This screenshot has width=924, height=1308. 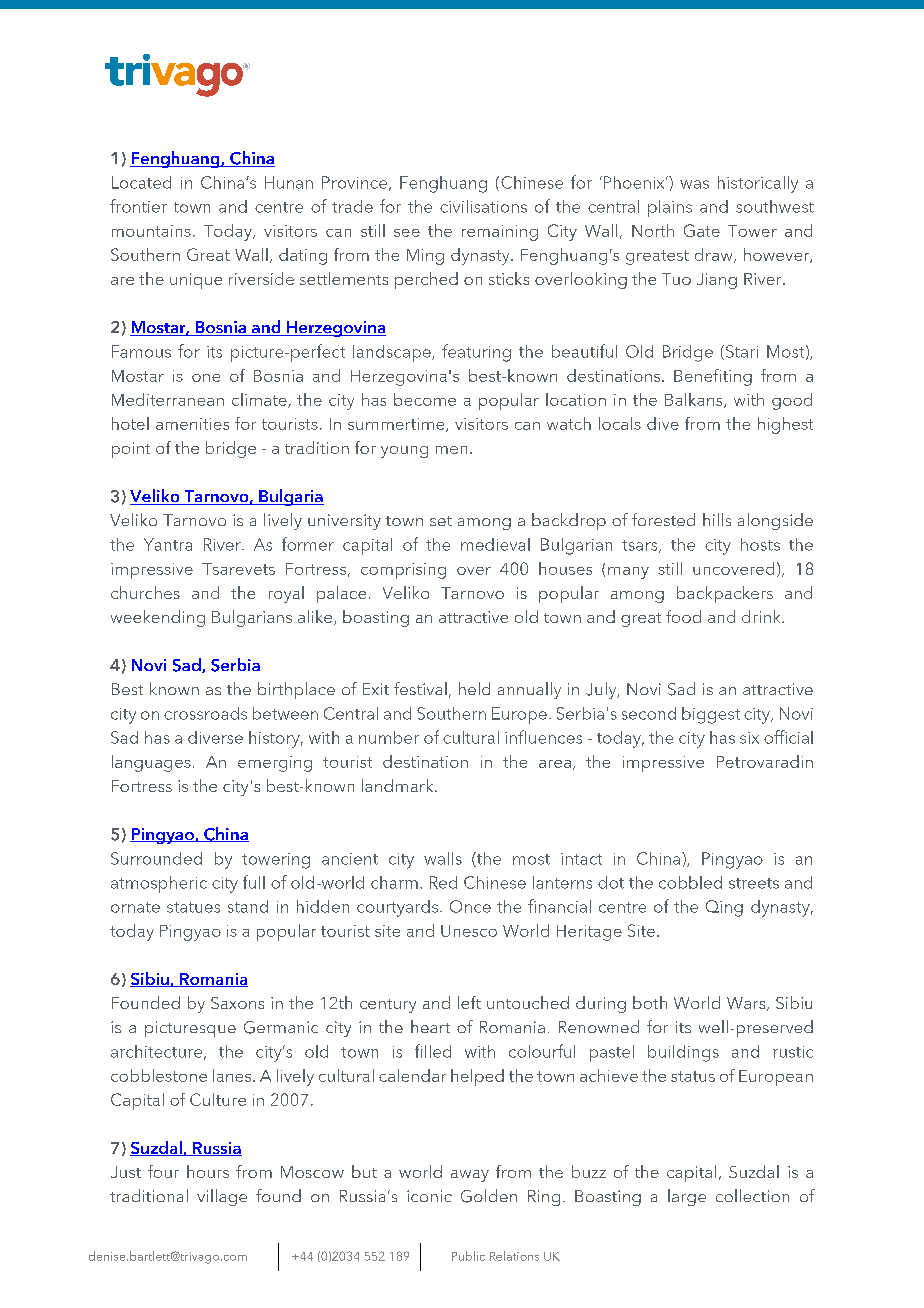 What do you see at coordinates (690, 882) in the screenshot?
I see `cobbled` at bounding box center [690, 882].
